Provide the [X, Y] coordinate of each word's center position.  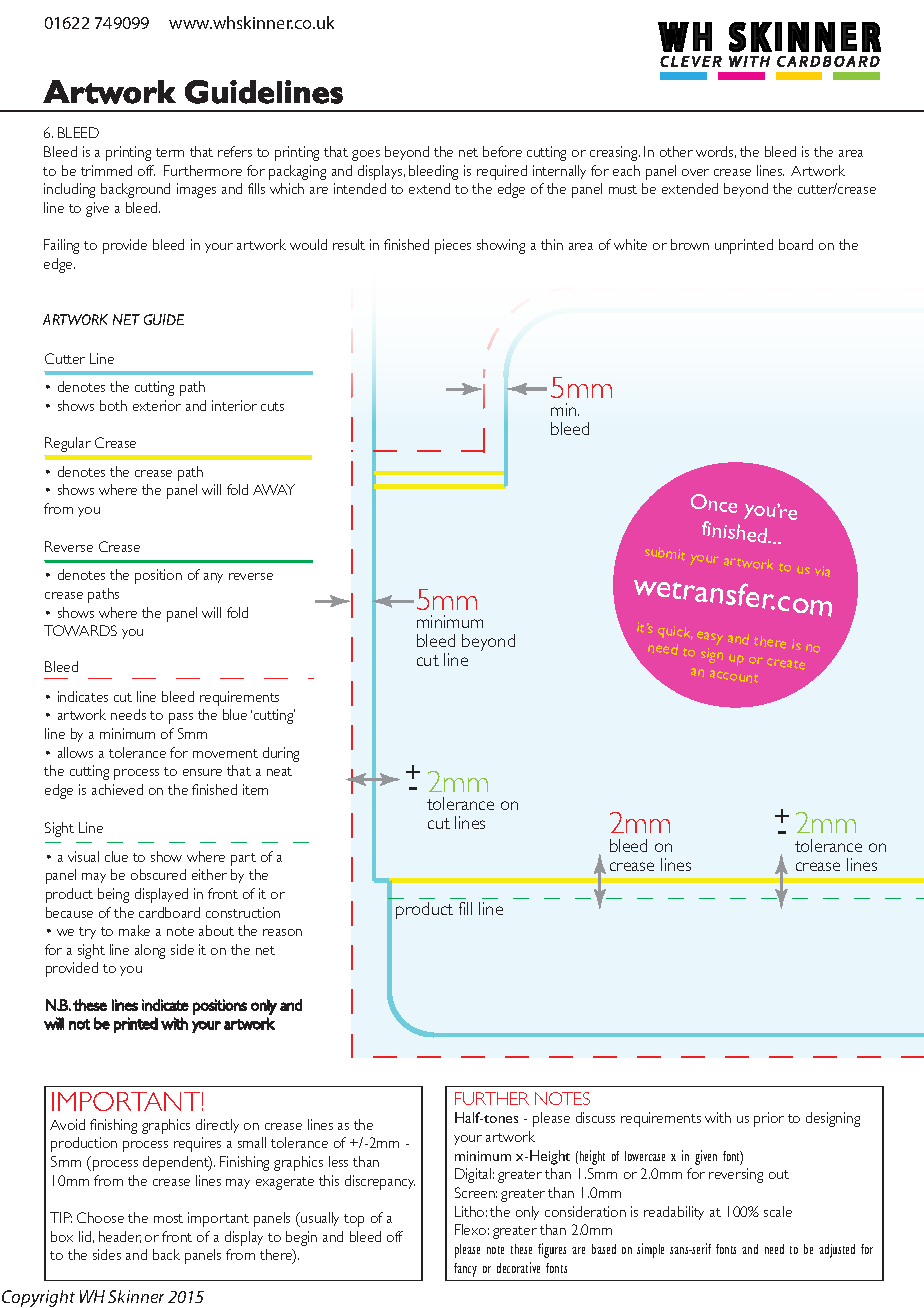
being [113, 895]
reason [282, 932]
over [695, 172]
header [120, 1237]
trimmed [106, 170]
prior [769, 1119]
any [213, 578]
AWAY [274, 489]
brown [690, 244]
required [502, 172]
